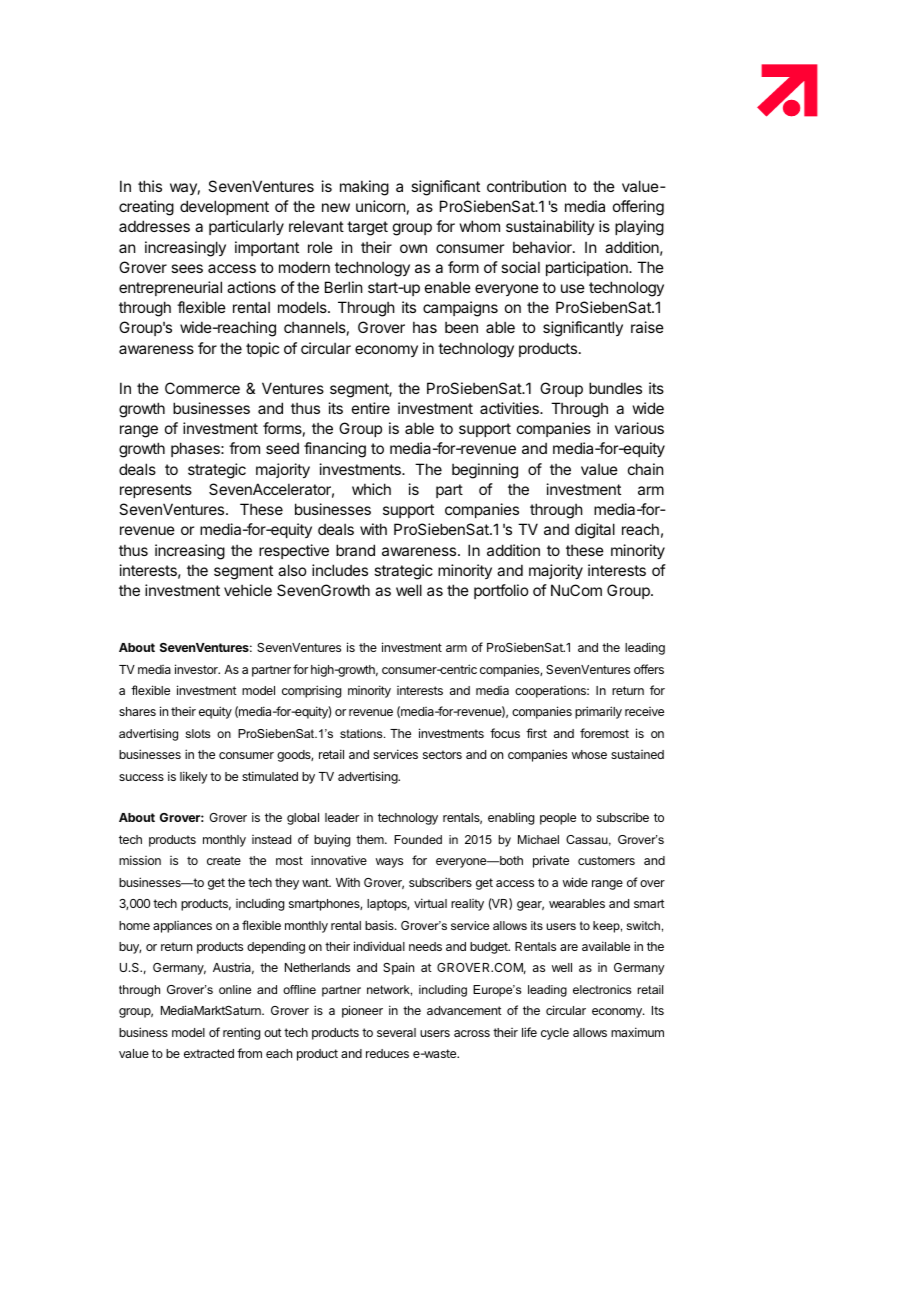 This screenshot has width=924, height=1308. Describe the element at coordinates (355, 550) in the screenshot. I see `brand` at that location.
